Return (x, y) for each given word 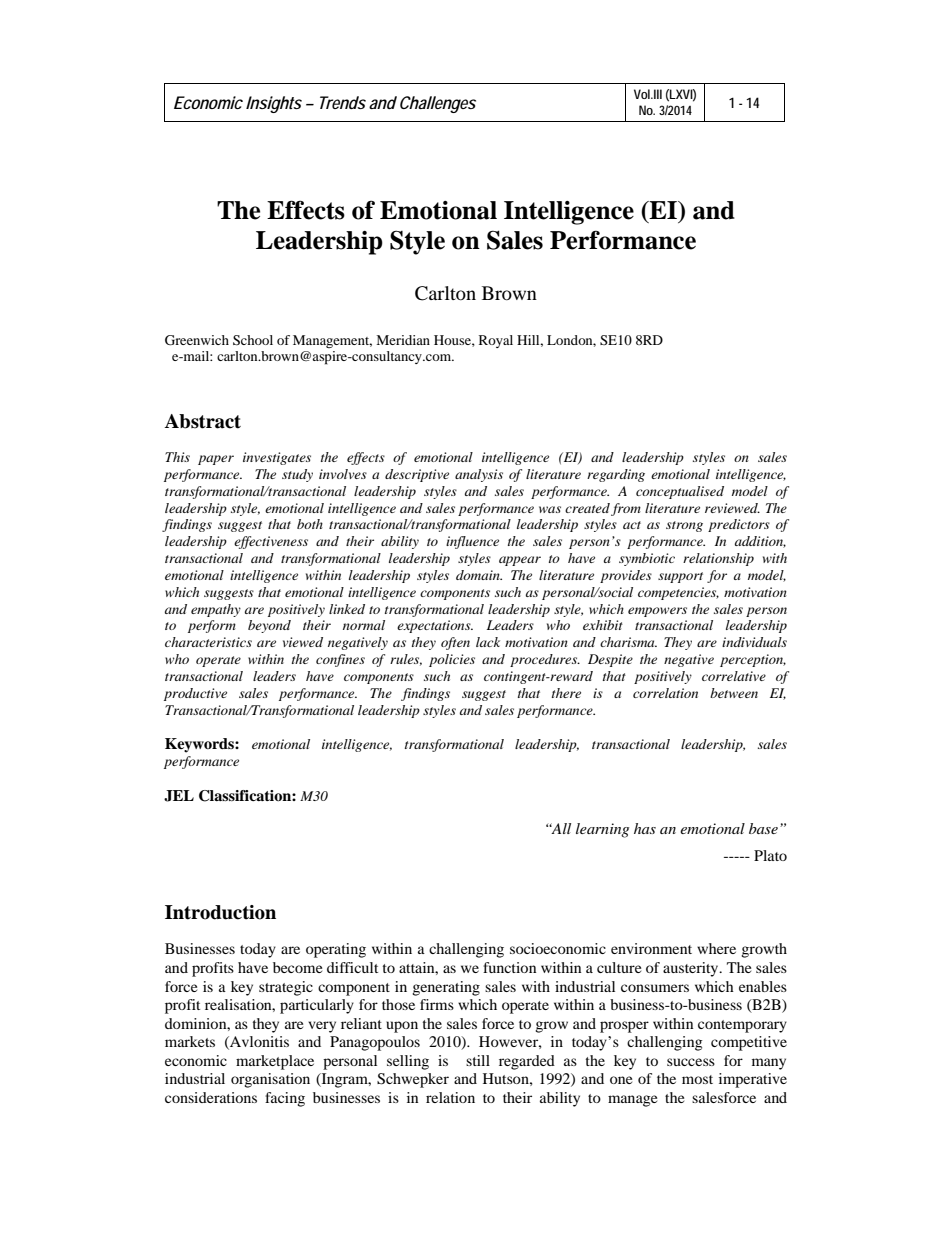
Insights (274, 104)
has (645, 828)
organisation (270, 1080)
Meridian (403, 340)
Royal (496, 341)
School (253, 340)
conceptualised (680, 492)
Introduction (220, 912)
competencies (678, 593)
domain (479, 575)
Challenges (438, 104)
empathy (216, 610)
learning (602, 830)
